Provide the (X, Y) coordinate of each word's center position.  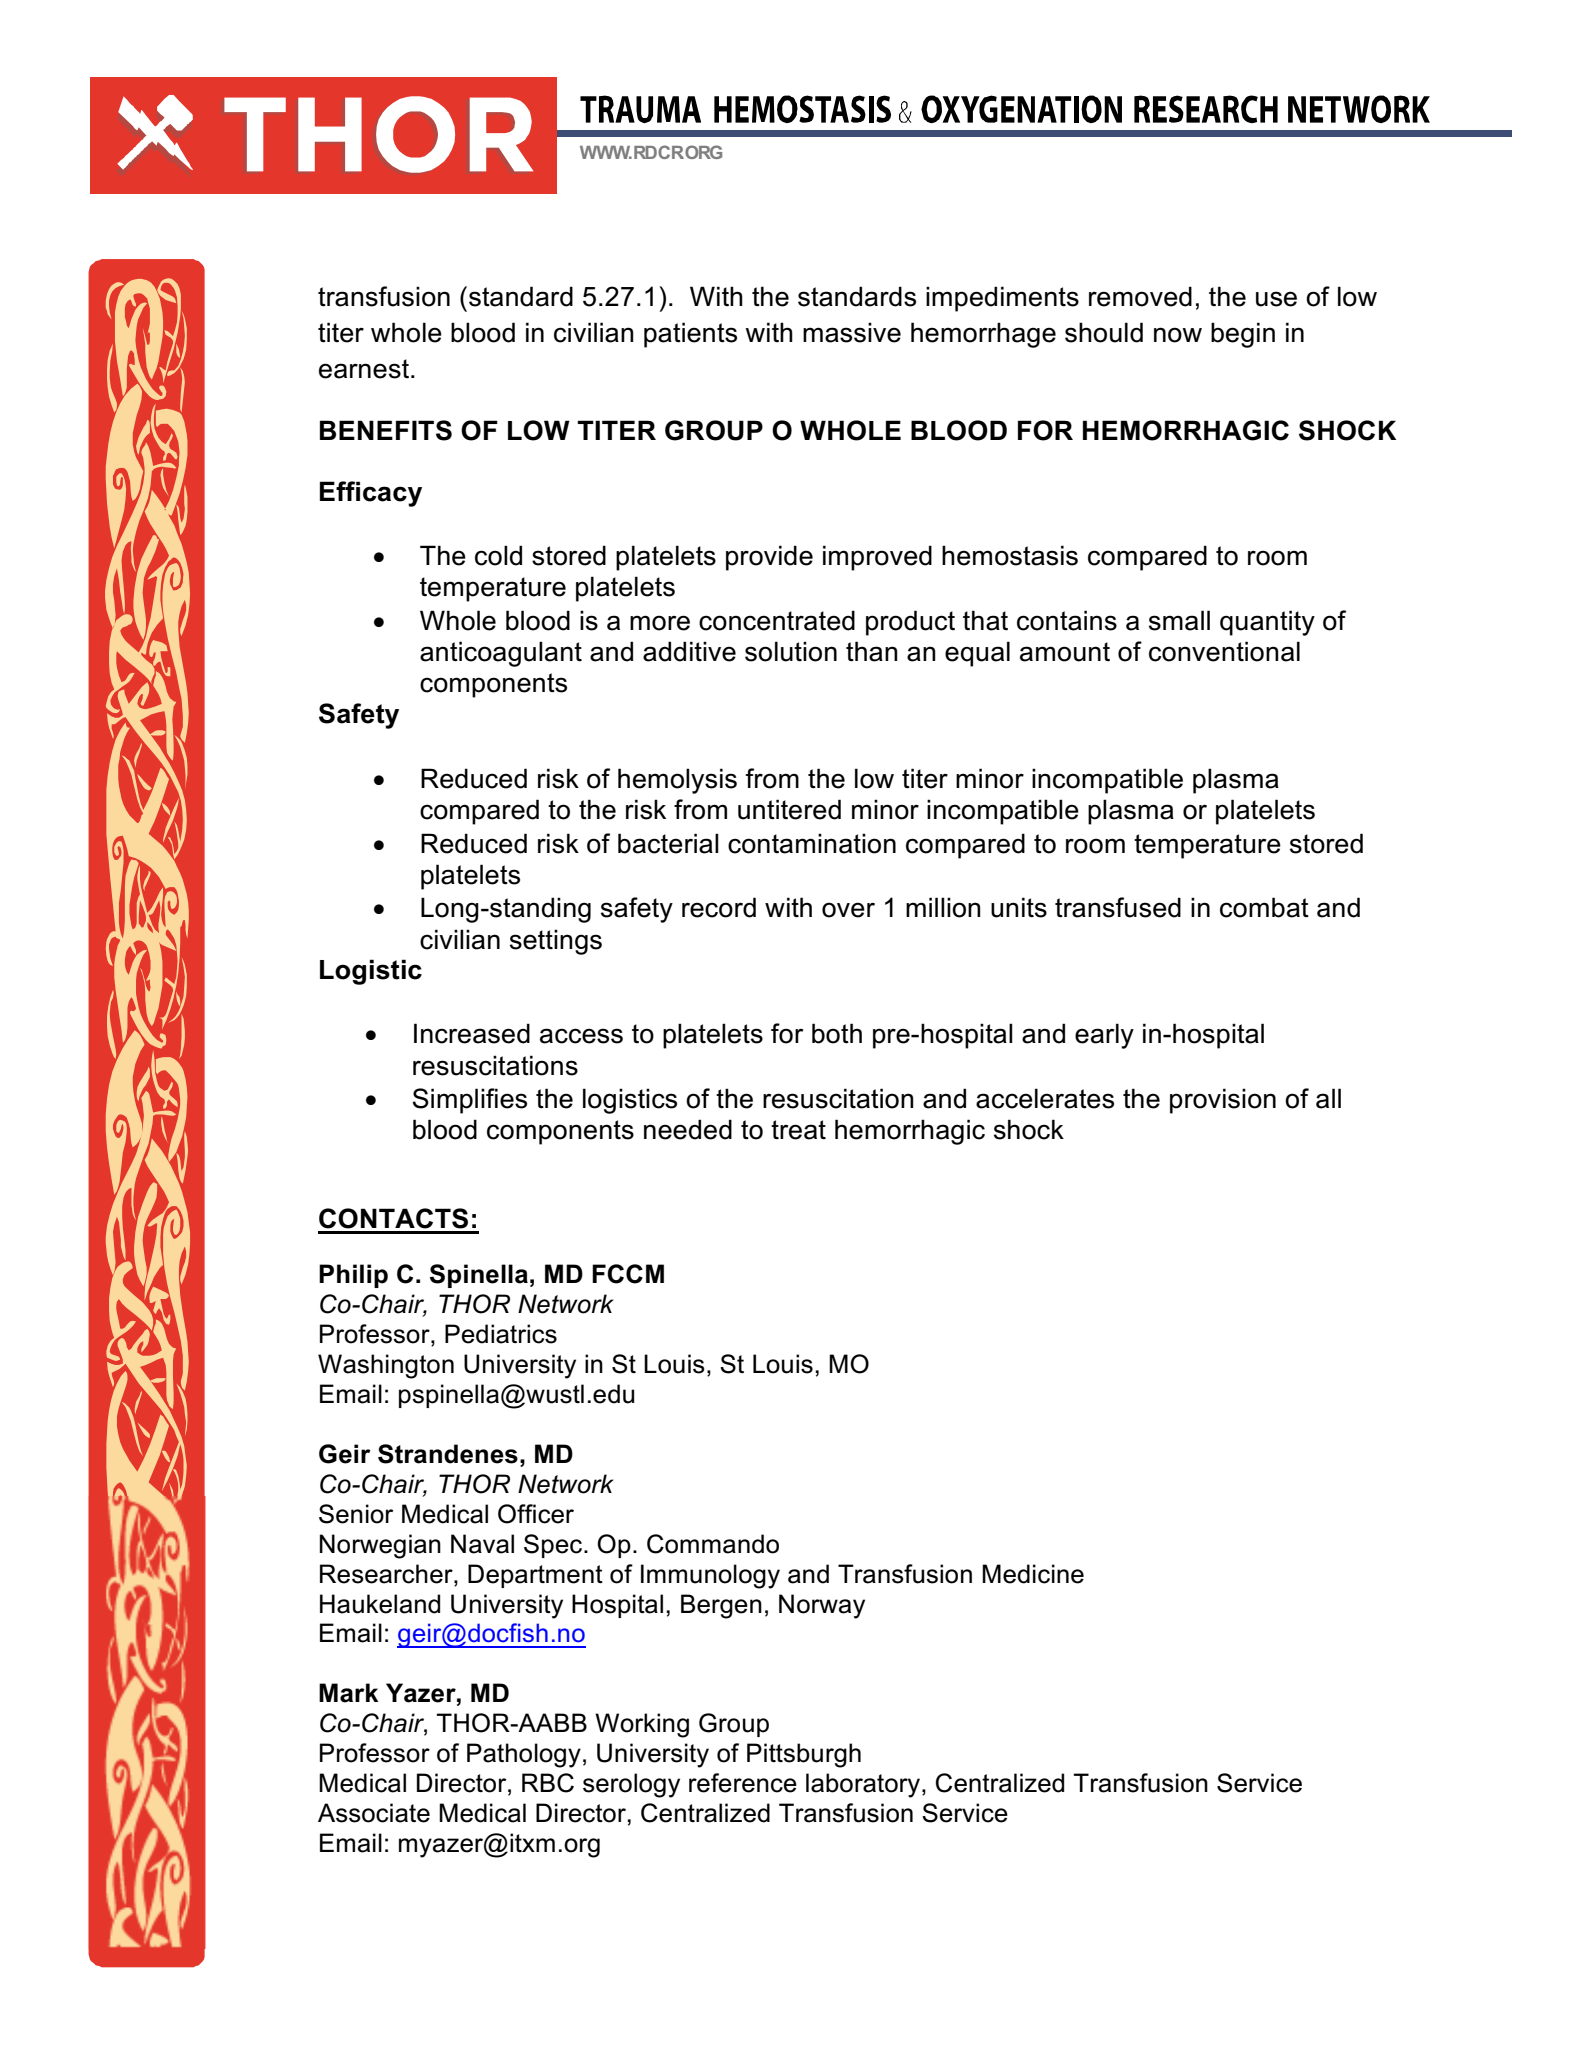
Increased (472, 1033)
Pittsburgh (804, 1755)
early (1104, 1036)
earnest (364, 369)
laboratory (864, 1785)
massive (852, 332)
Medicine (1033, 1574)
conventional (1224, 651)
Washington (386, 1366)
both (837, 1033)
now (1178, 335)
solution (791, 651)
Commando (713, 1544)
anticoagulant (501, 654)
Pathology (524, 1755)
